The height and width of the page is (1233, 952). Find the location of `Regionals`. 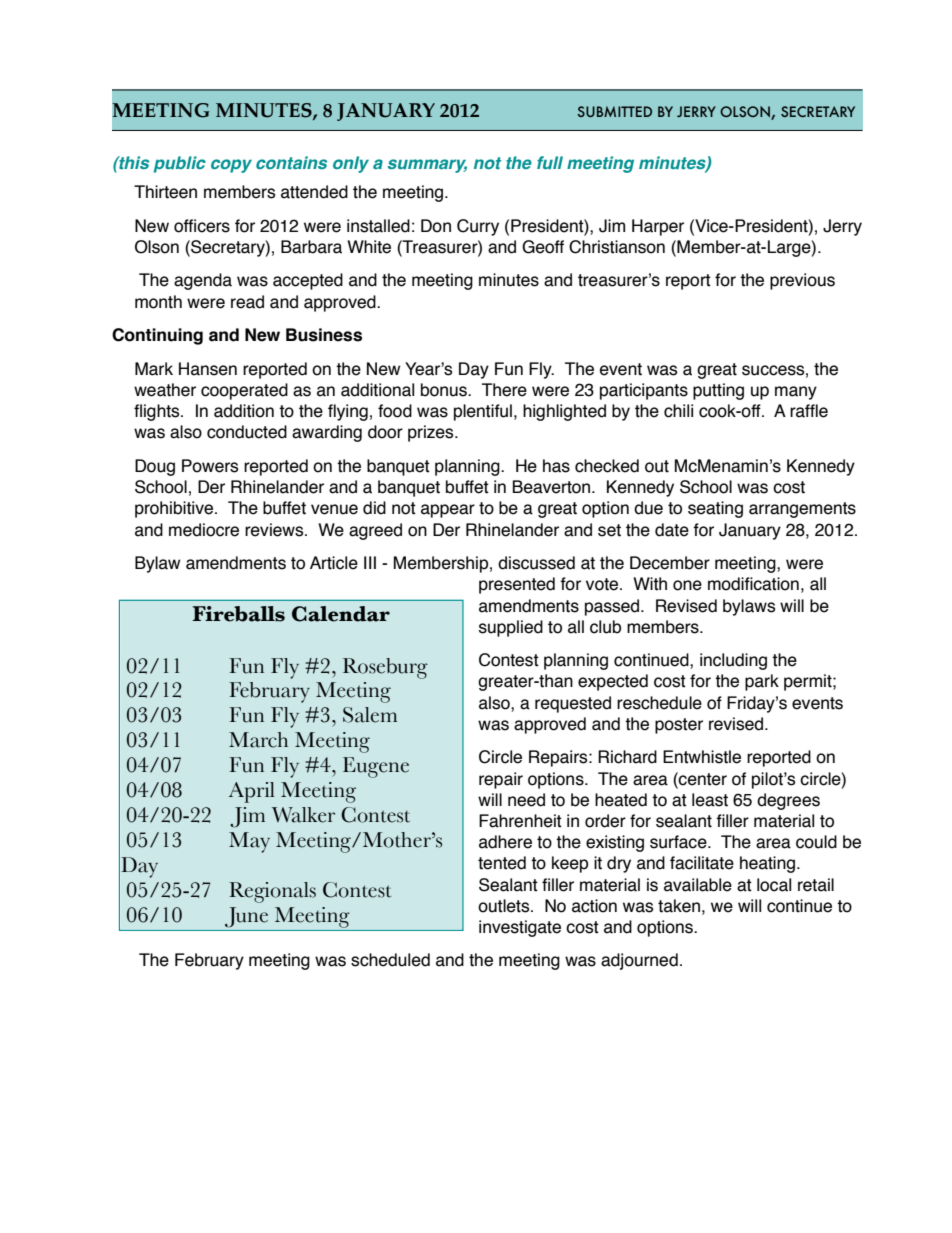

Regionals is located at coordinates (272, 892).
